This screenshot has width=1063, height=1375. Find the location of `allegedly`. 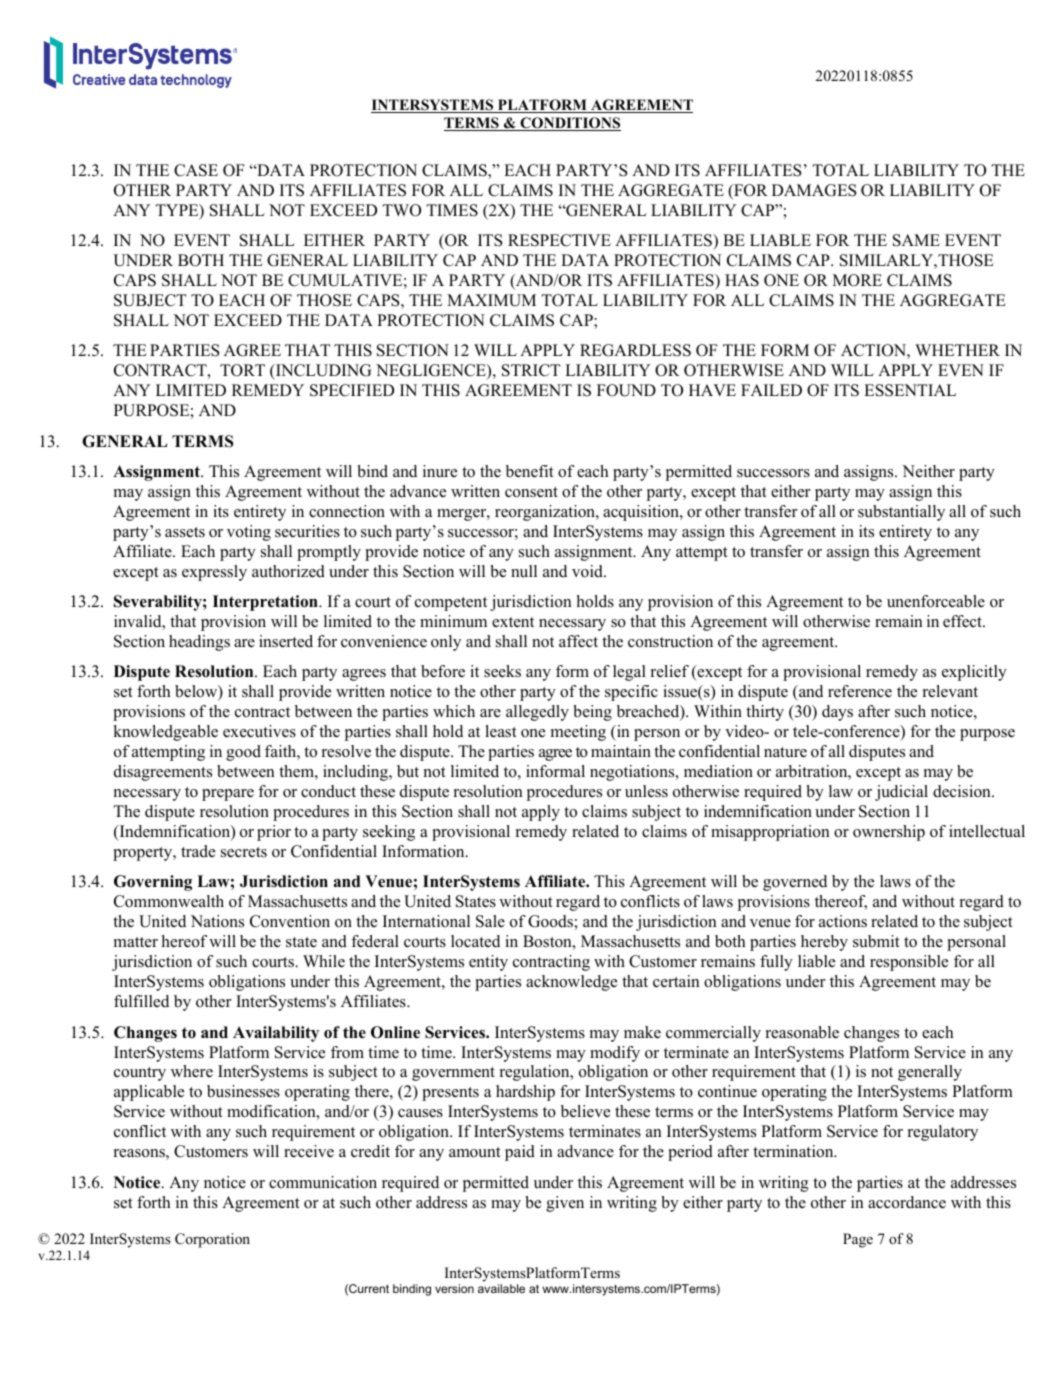

allegedly is located at coordinates (537, 713).
